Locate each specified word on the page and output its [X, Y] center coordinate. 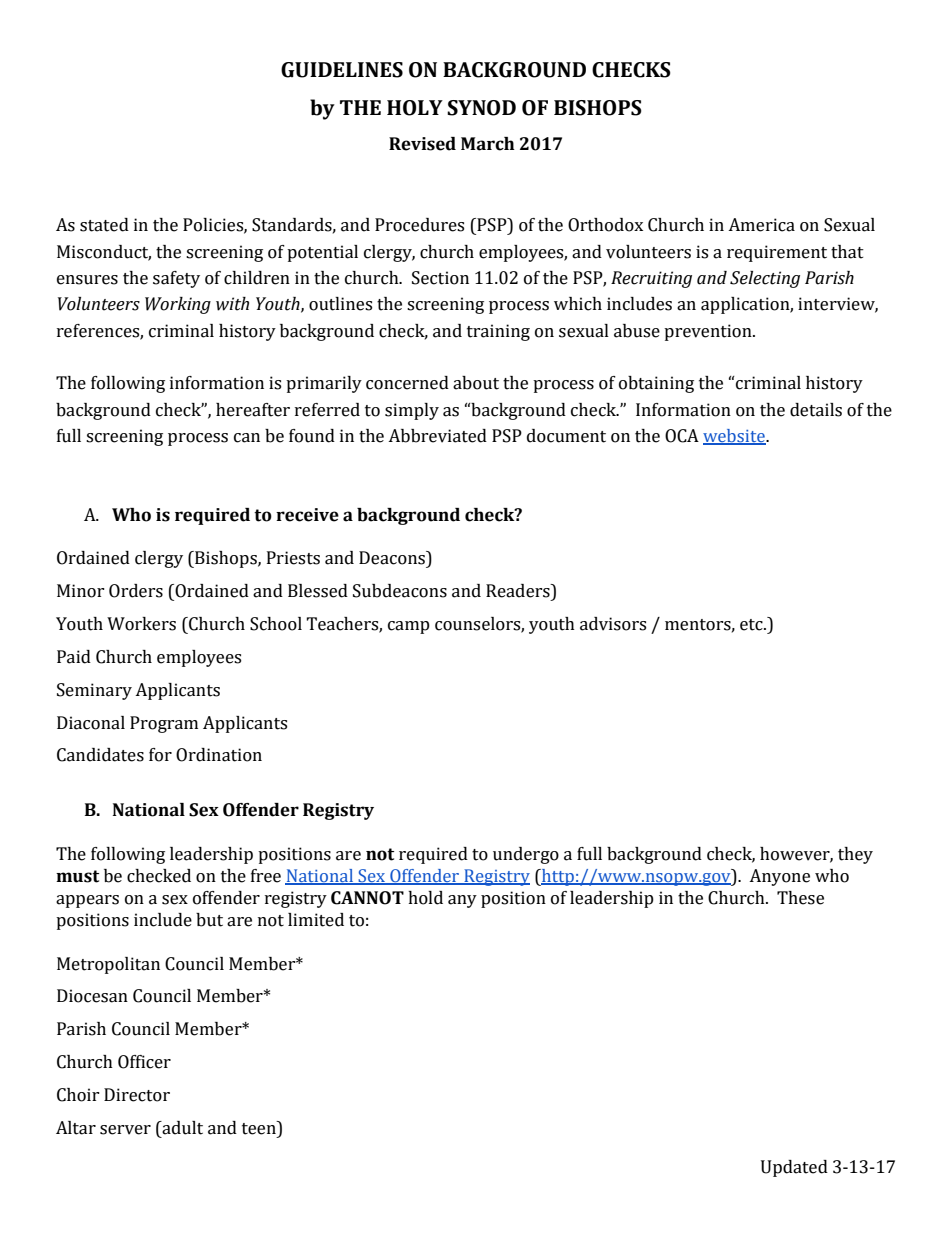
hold [425, 898]
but [209, 920]
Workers [141, 624]
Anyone [779, 877]
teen [260, 1128]
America [761, 225]
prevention [709, 332]
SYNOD [481, 108]
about [476, 383]
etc [752, 625]
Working [178, 305]
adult [181, 1128]
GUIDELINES [342, 70]
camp [409, 627]
